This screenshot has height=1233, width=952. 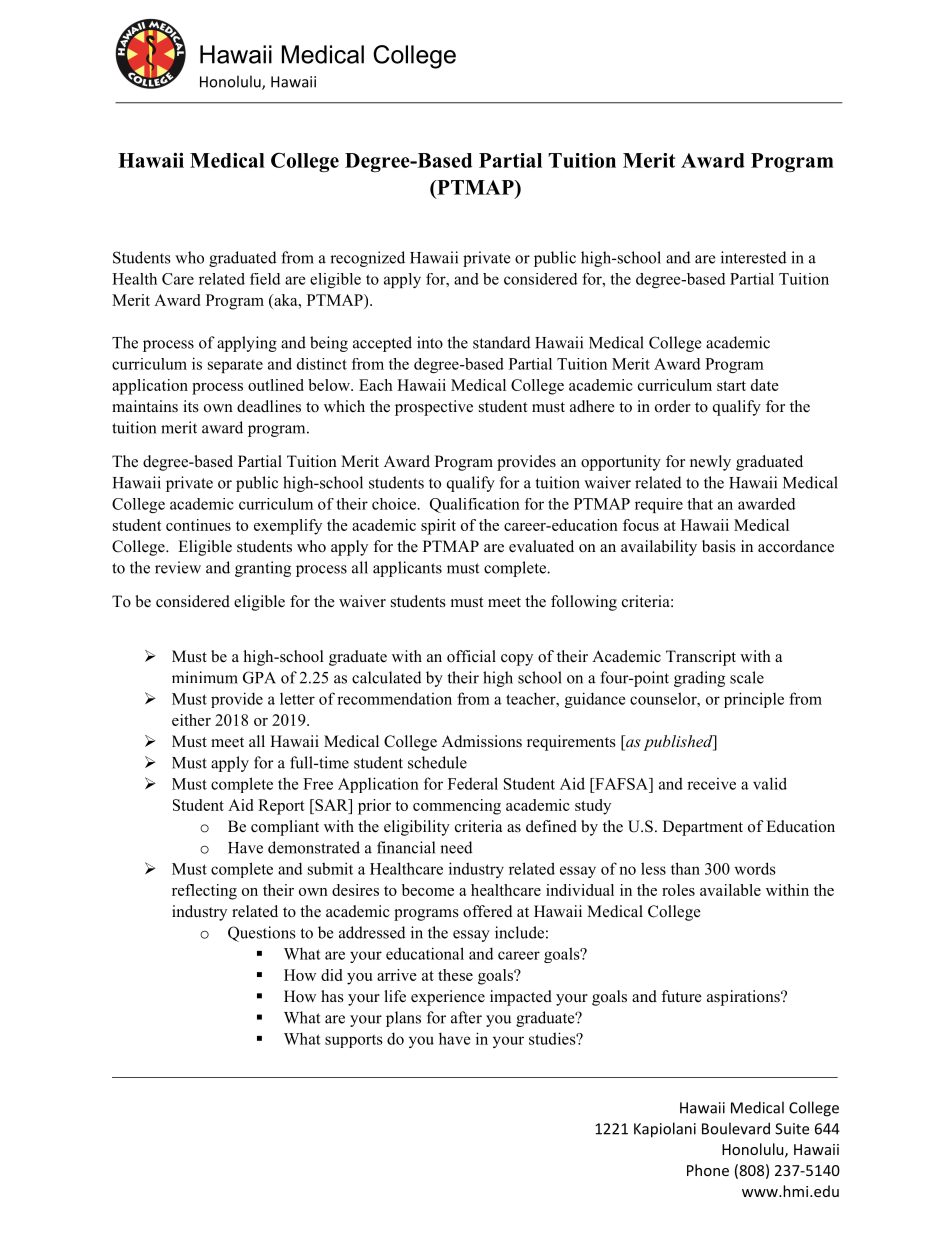 I want to click on standard, so click(x=502, y=342).
